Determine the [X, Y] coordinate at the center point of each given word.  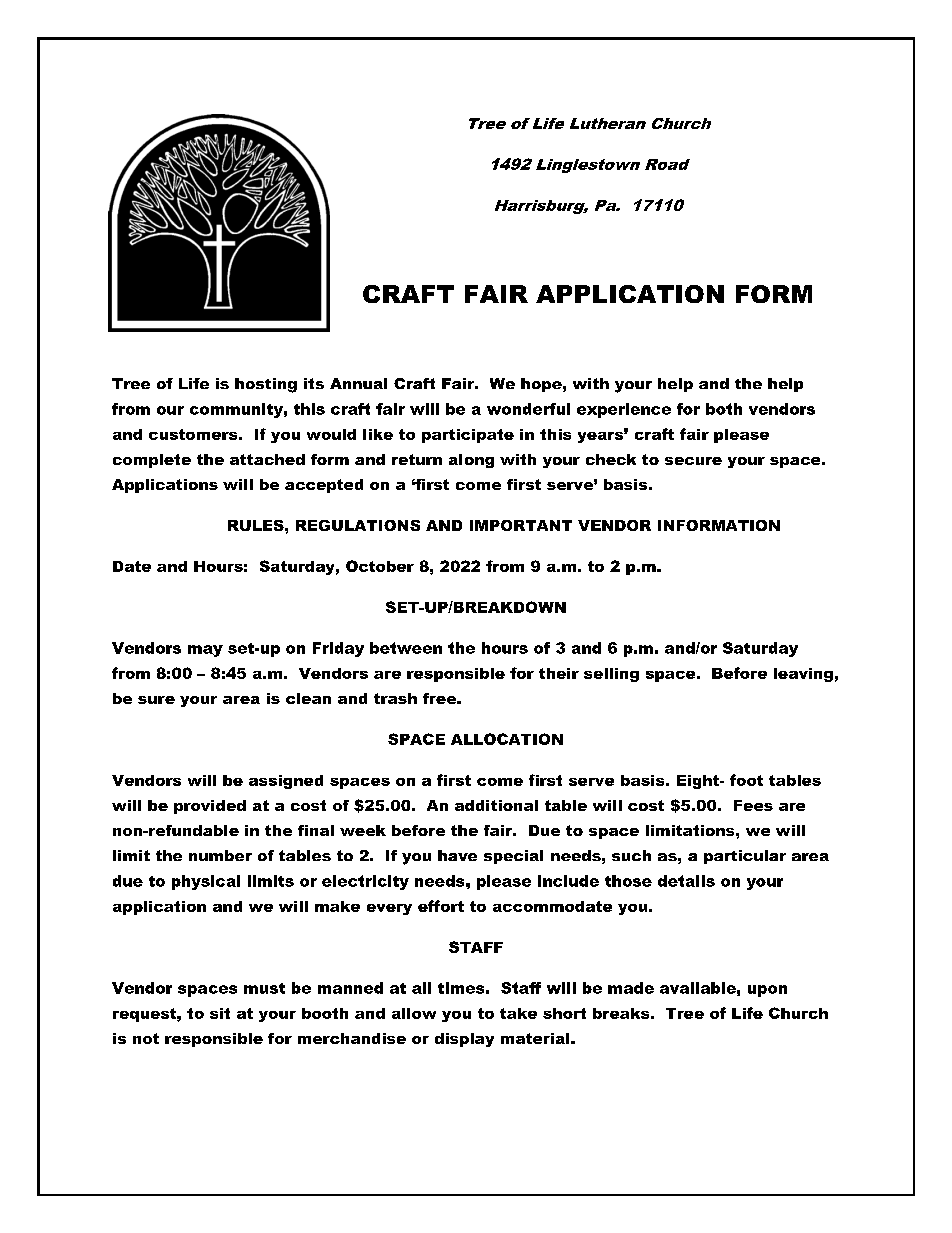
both [724, 409]
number [220, 855]
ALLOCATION [507, 739]
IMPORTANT [521, 525]
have [457, 855]
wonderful [528, 409]
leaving [803, 675]
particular [745, 857]
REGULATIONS [358, 525]
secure [693, 461]
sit [220, 1013]
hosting [266, 385]
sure [156, 700]
